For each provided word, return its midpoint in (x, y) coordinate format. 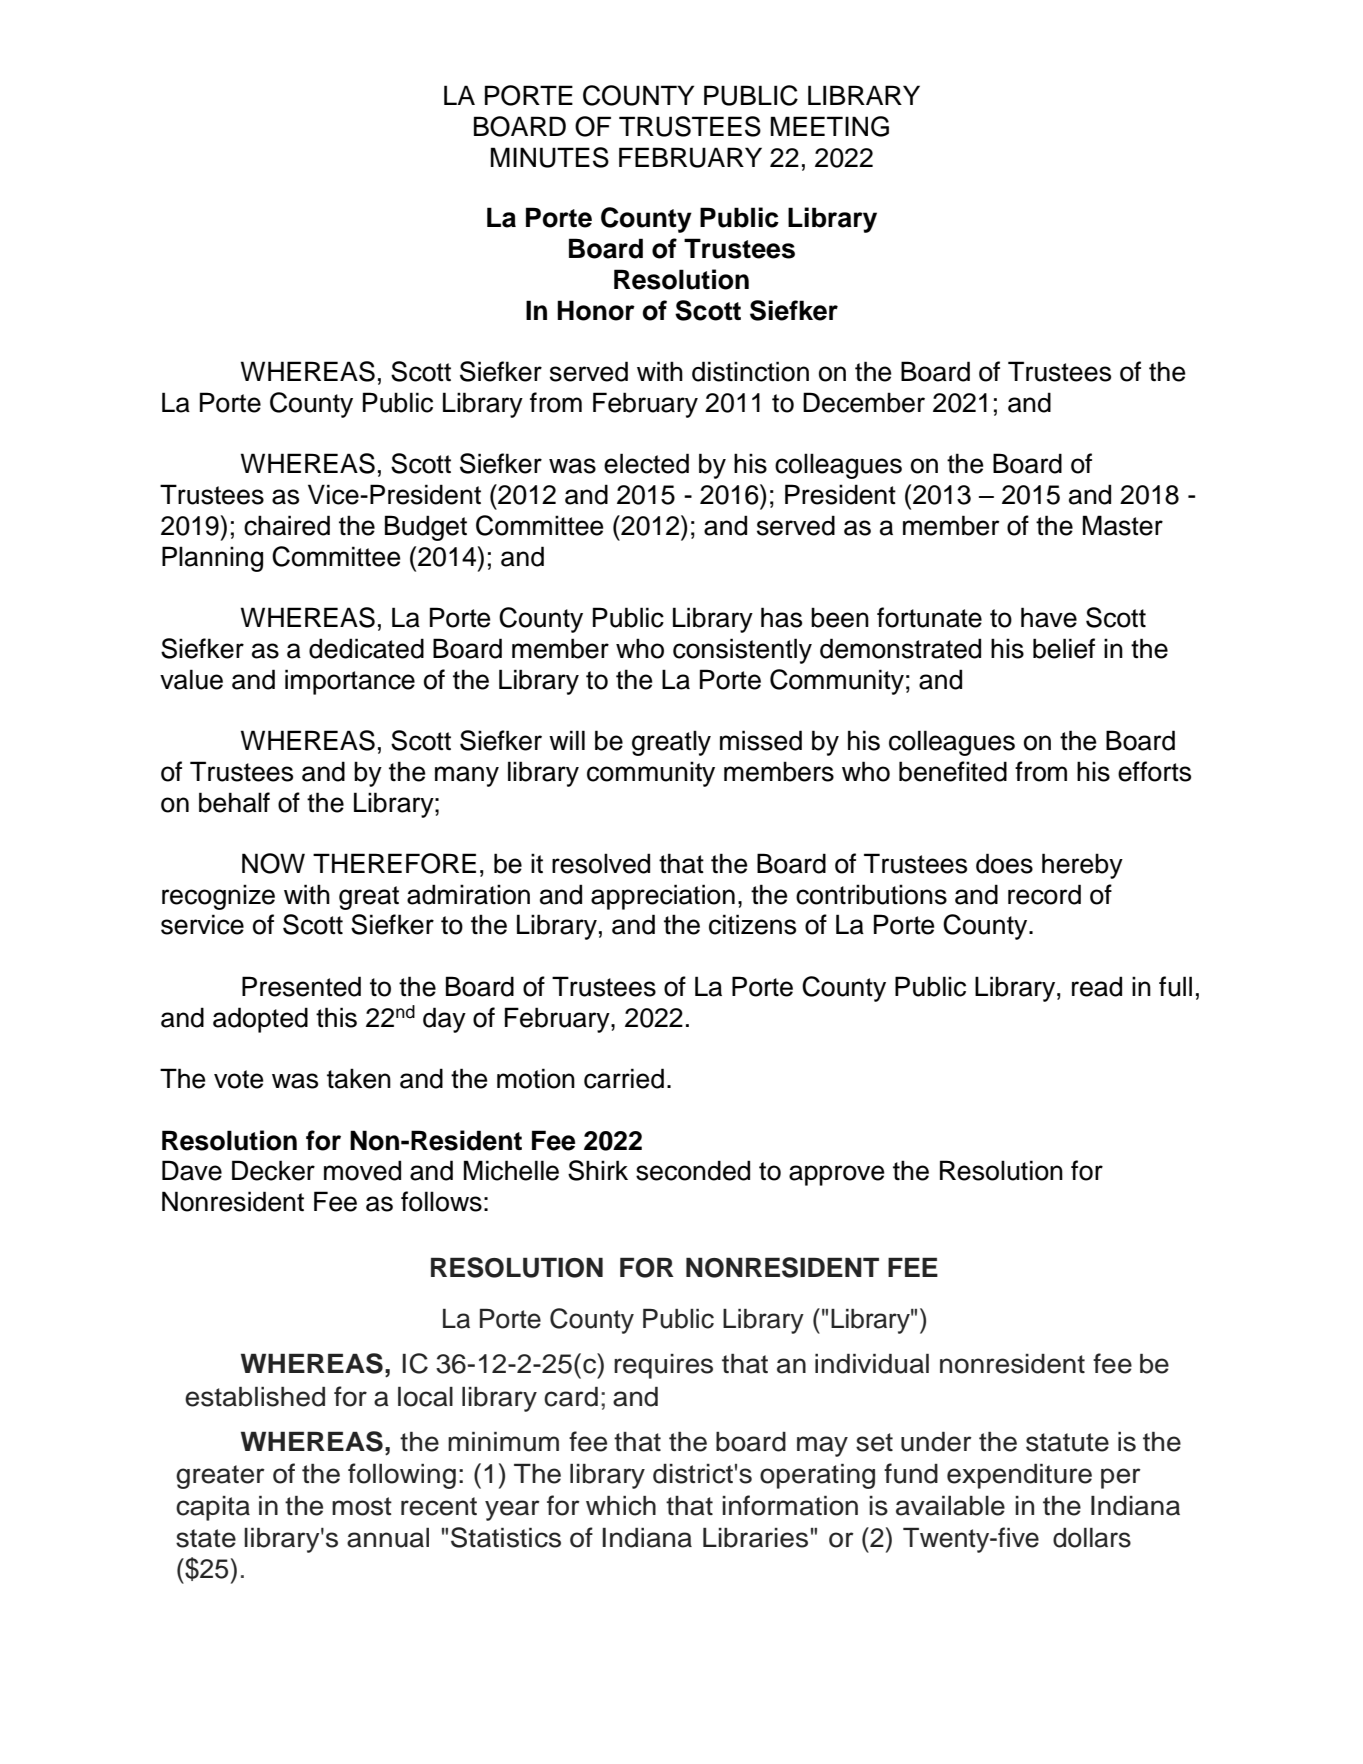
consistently (742, 651)
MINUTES (550, 157)
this (336, 1017)
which (621, 1506)
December (864, 402)
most (362, 1506)
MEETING (830, 126)
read (1097, 986)
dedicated (366, 648)
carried (624, 1078)
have (1049, 617)
